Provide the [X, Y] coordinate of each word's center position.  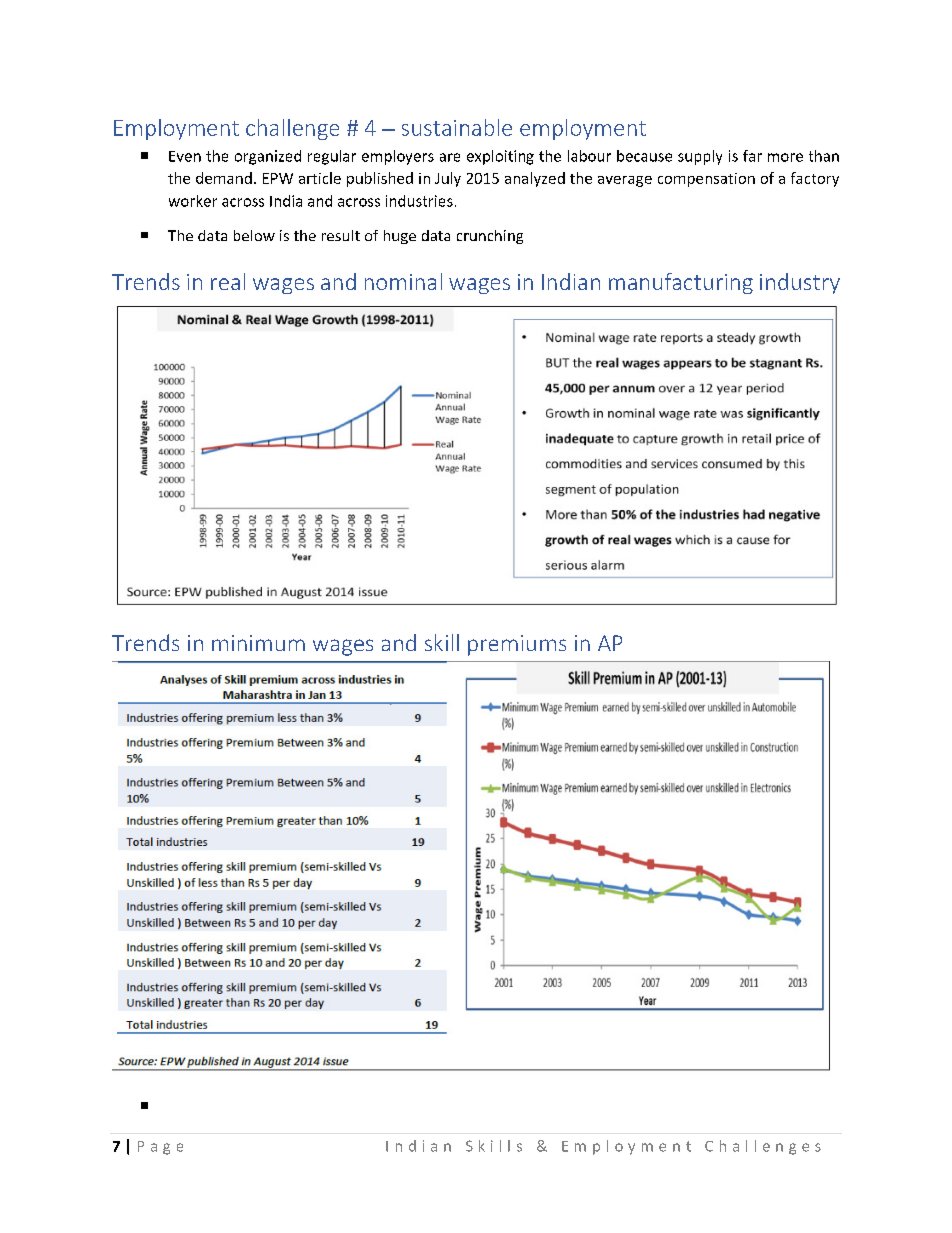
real [228, 281]
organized [268, 157]
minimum [258, 643]
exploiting [500, 157]
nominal [403, 281]
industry [800, 283]
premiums [517, 645]
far [752, 156]
